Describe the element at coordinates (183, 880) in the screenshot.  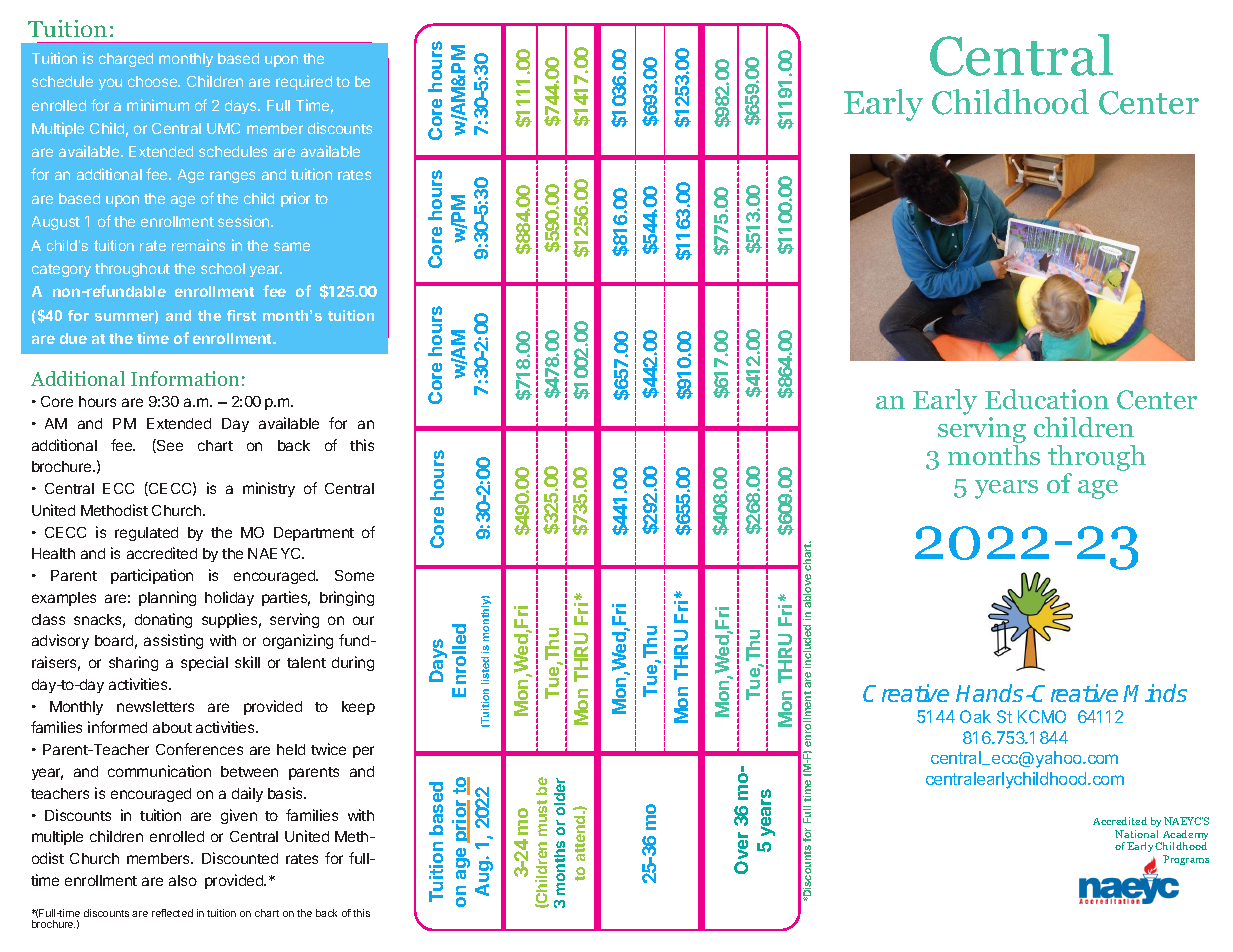
I see `also` at that location.
